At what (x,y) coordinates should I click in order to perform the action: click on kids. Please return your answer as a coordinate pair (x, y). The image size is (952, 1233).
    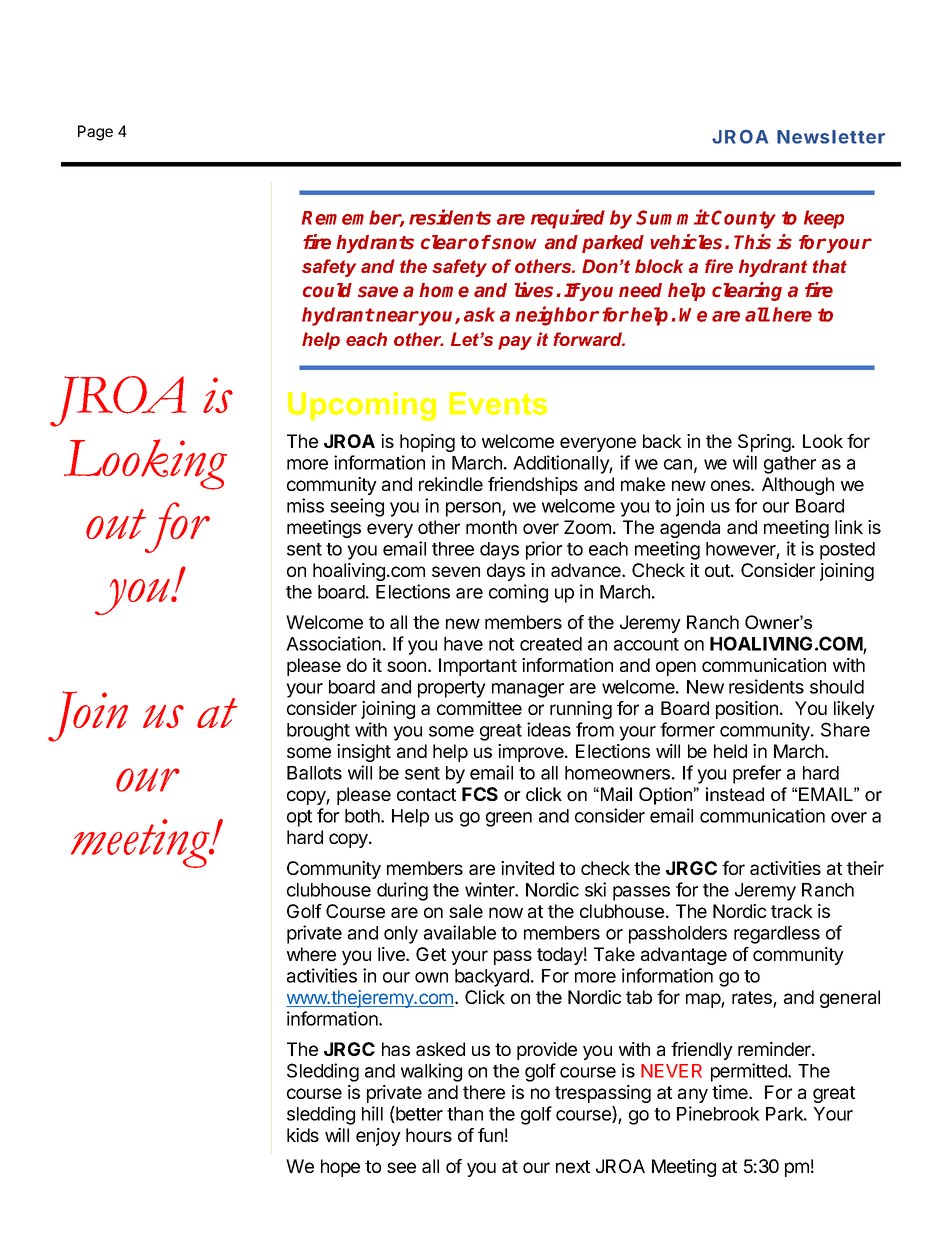
    Looking at the image, I should click on (303, 1135).
